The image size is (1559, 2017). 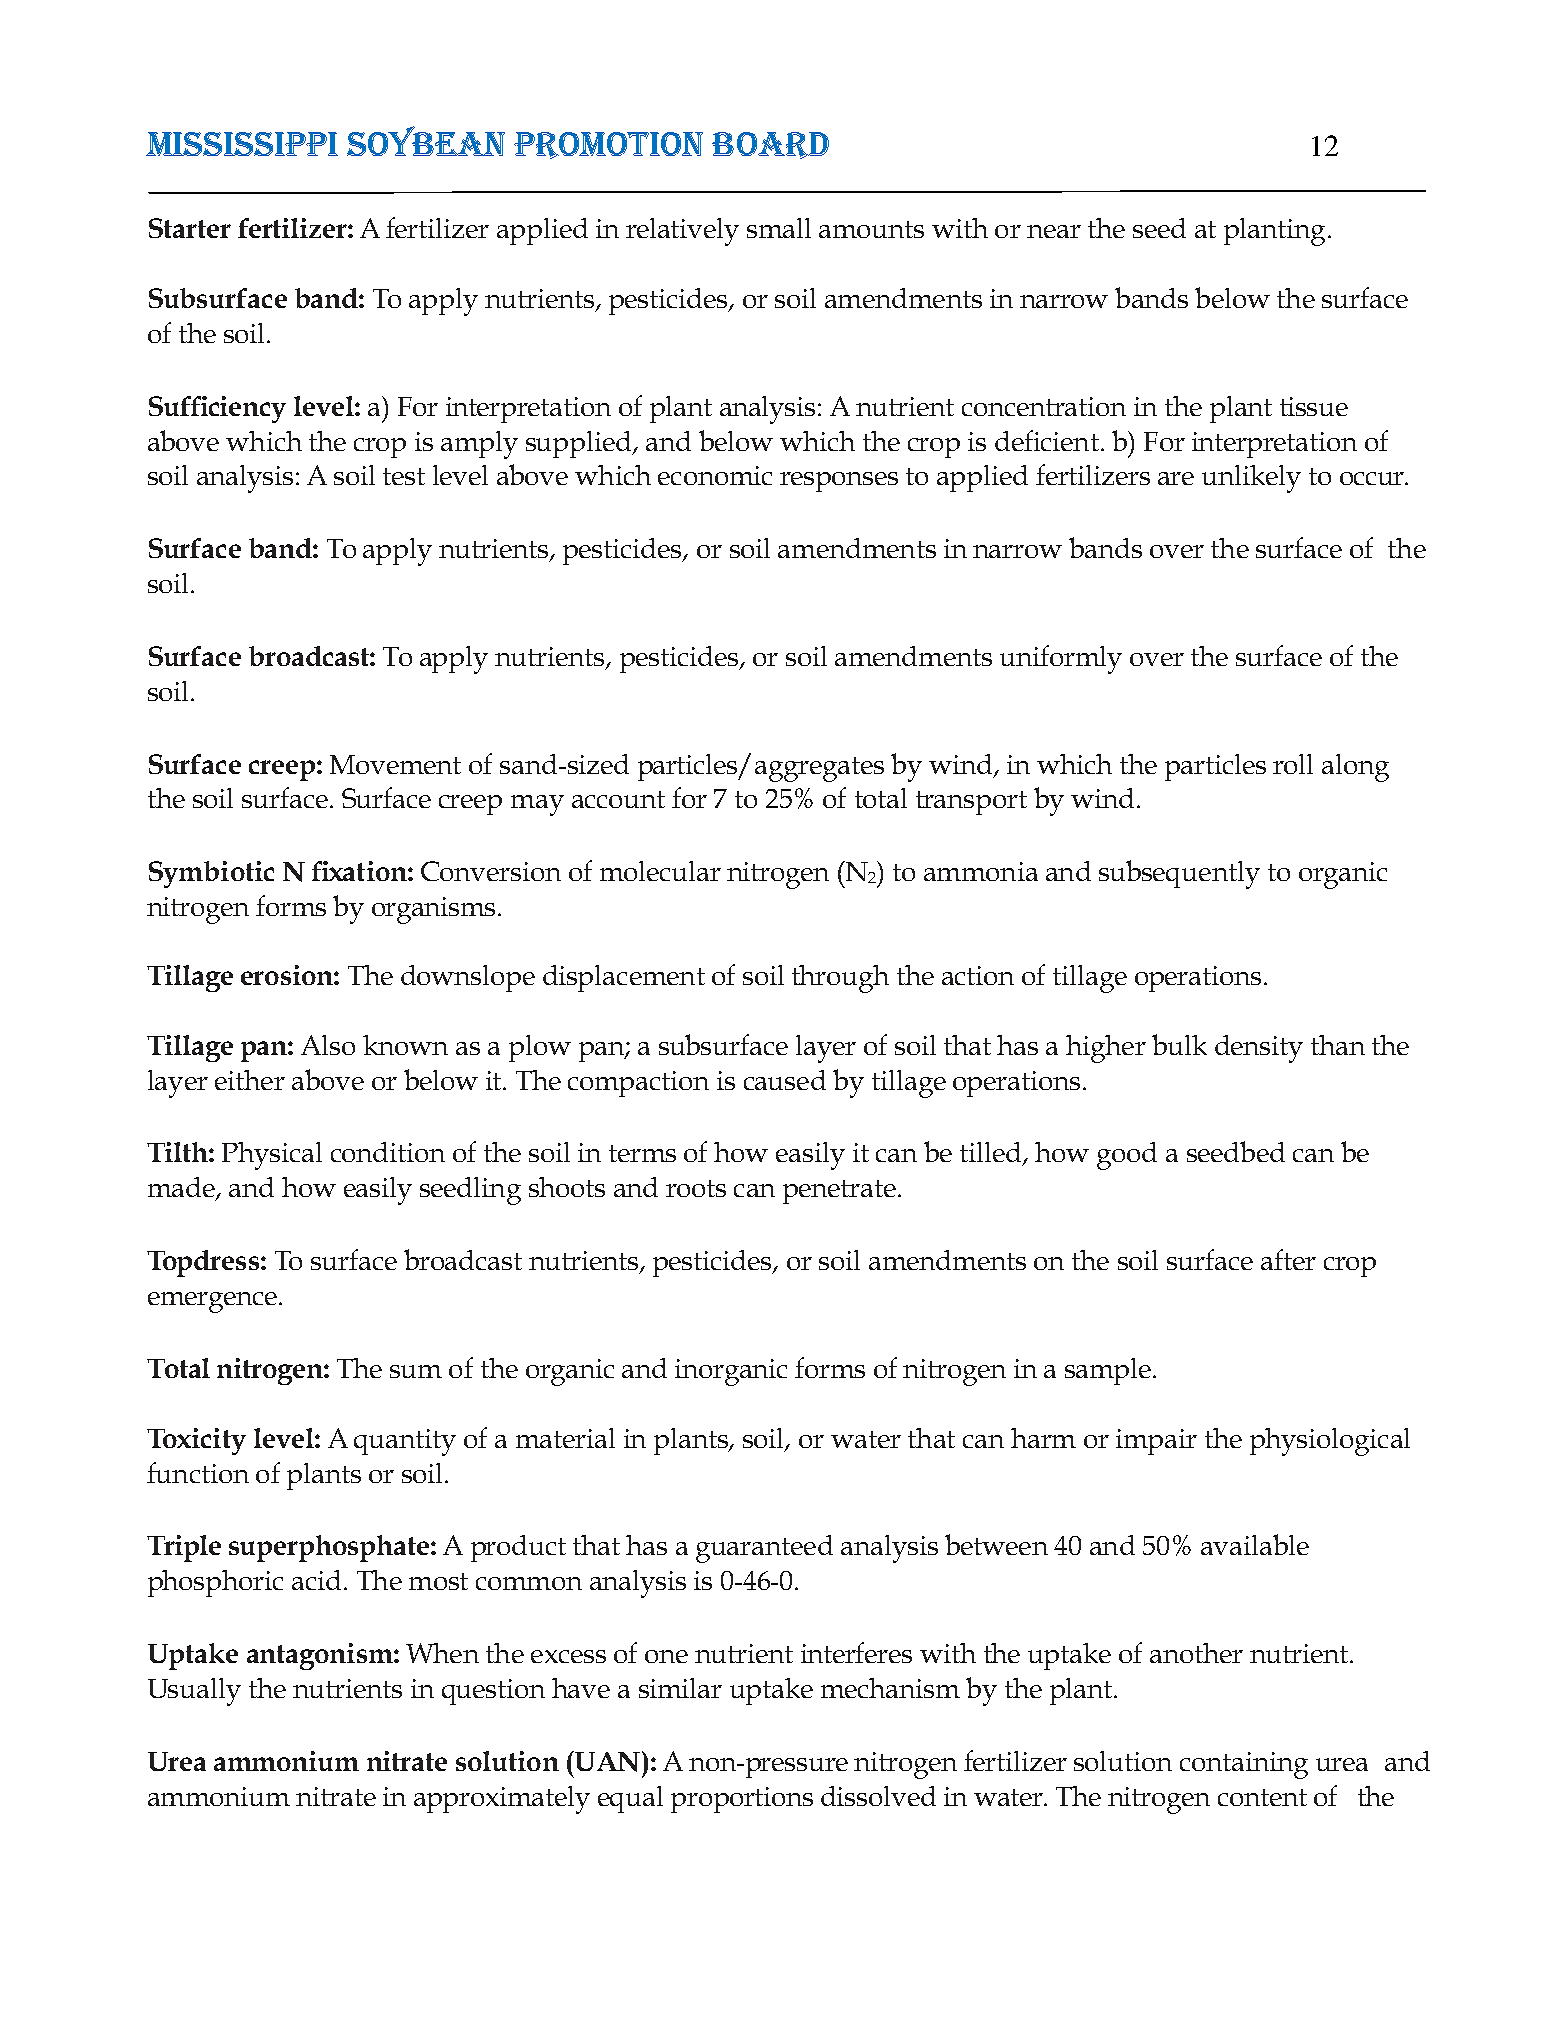 I want to click on sample, so click(x=1108, y=1371).
